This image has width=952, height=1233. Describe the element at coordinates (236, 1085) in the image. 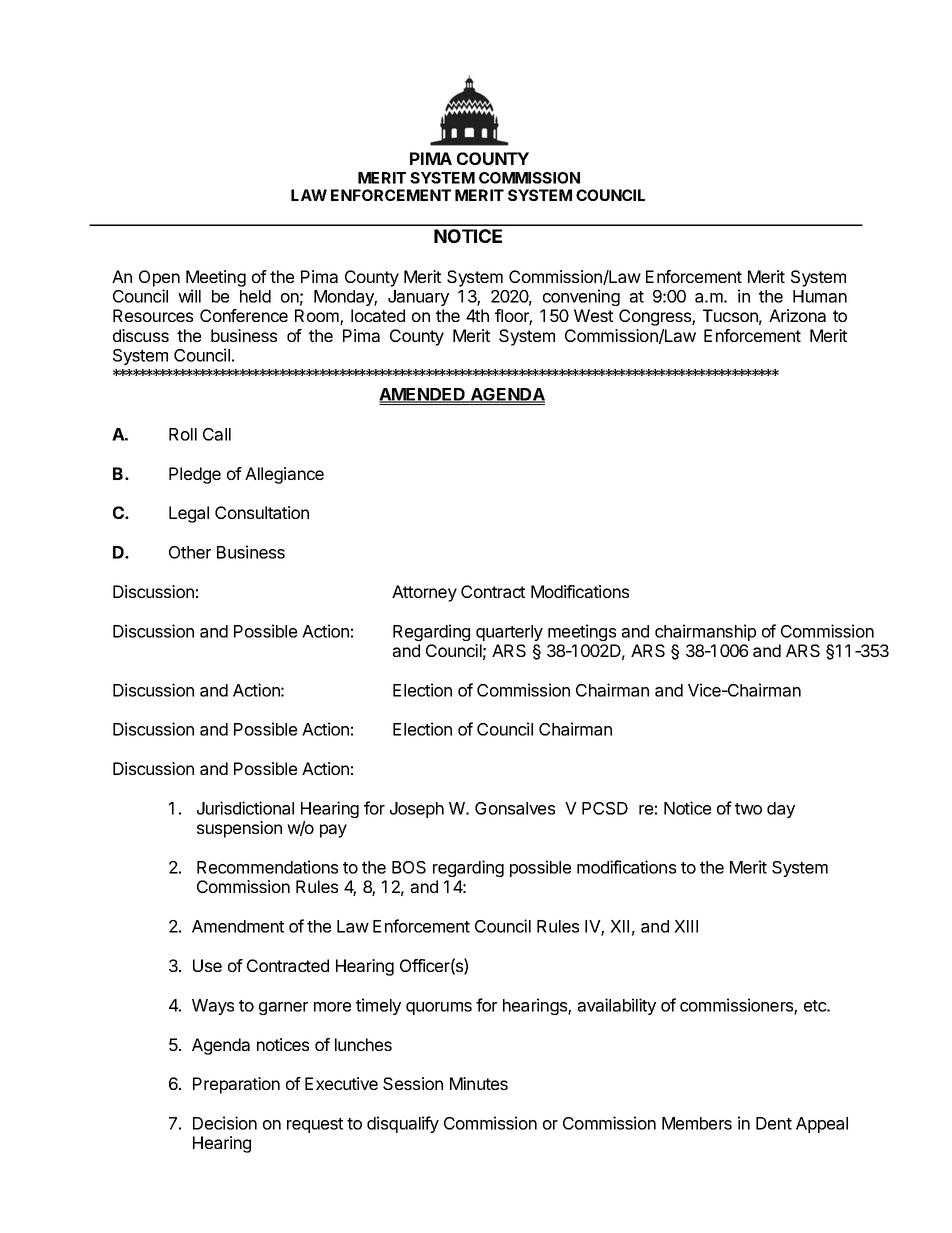

I see `Preparation` at that location.
